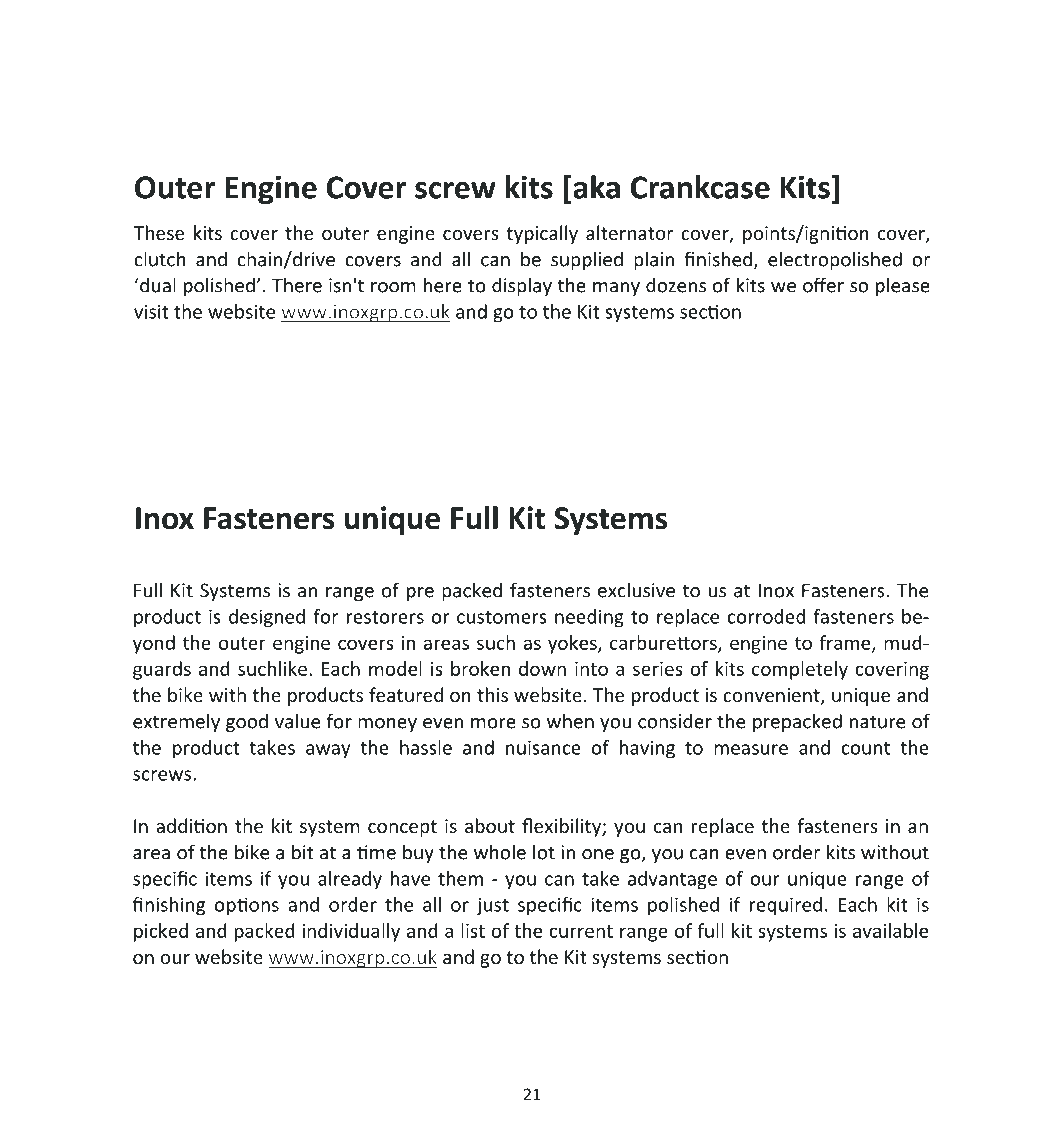 This screenshot has height=1141, width=1064. Describe the element at coordinates (542, 668) in the screenshot. I see `down` at that location.
